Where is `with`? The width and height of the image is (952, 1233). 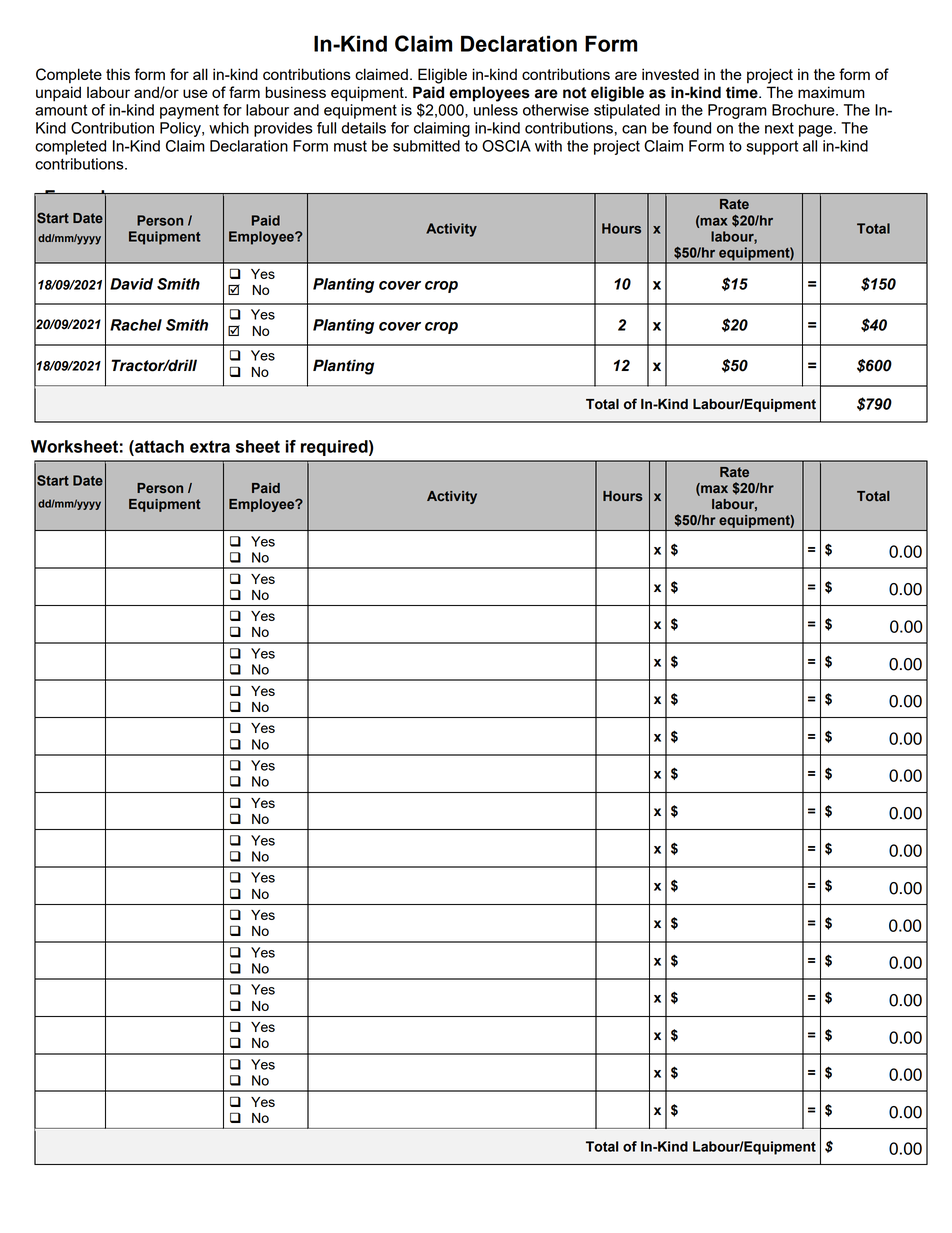 with is located at coordinates (548, 146).
